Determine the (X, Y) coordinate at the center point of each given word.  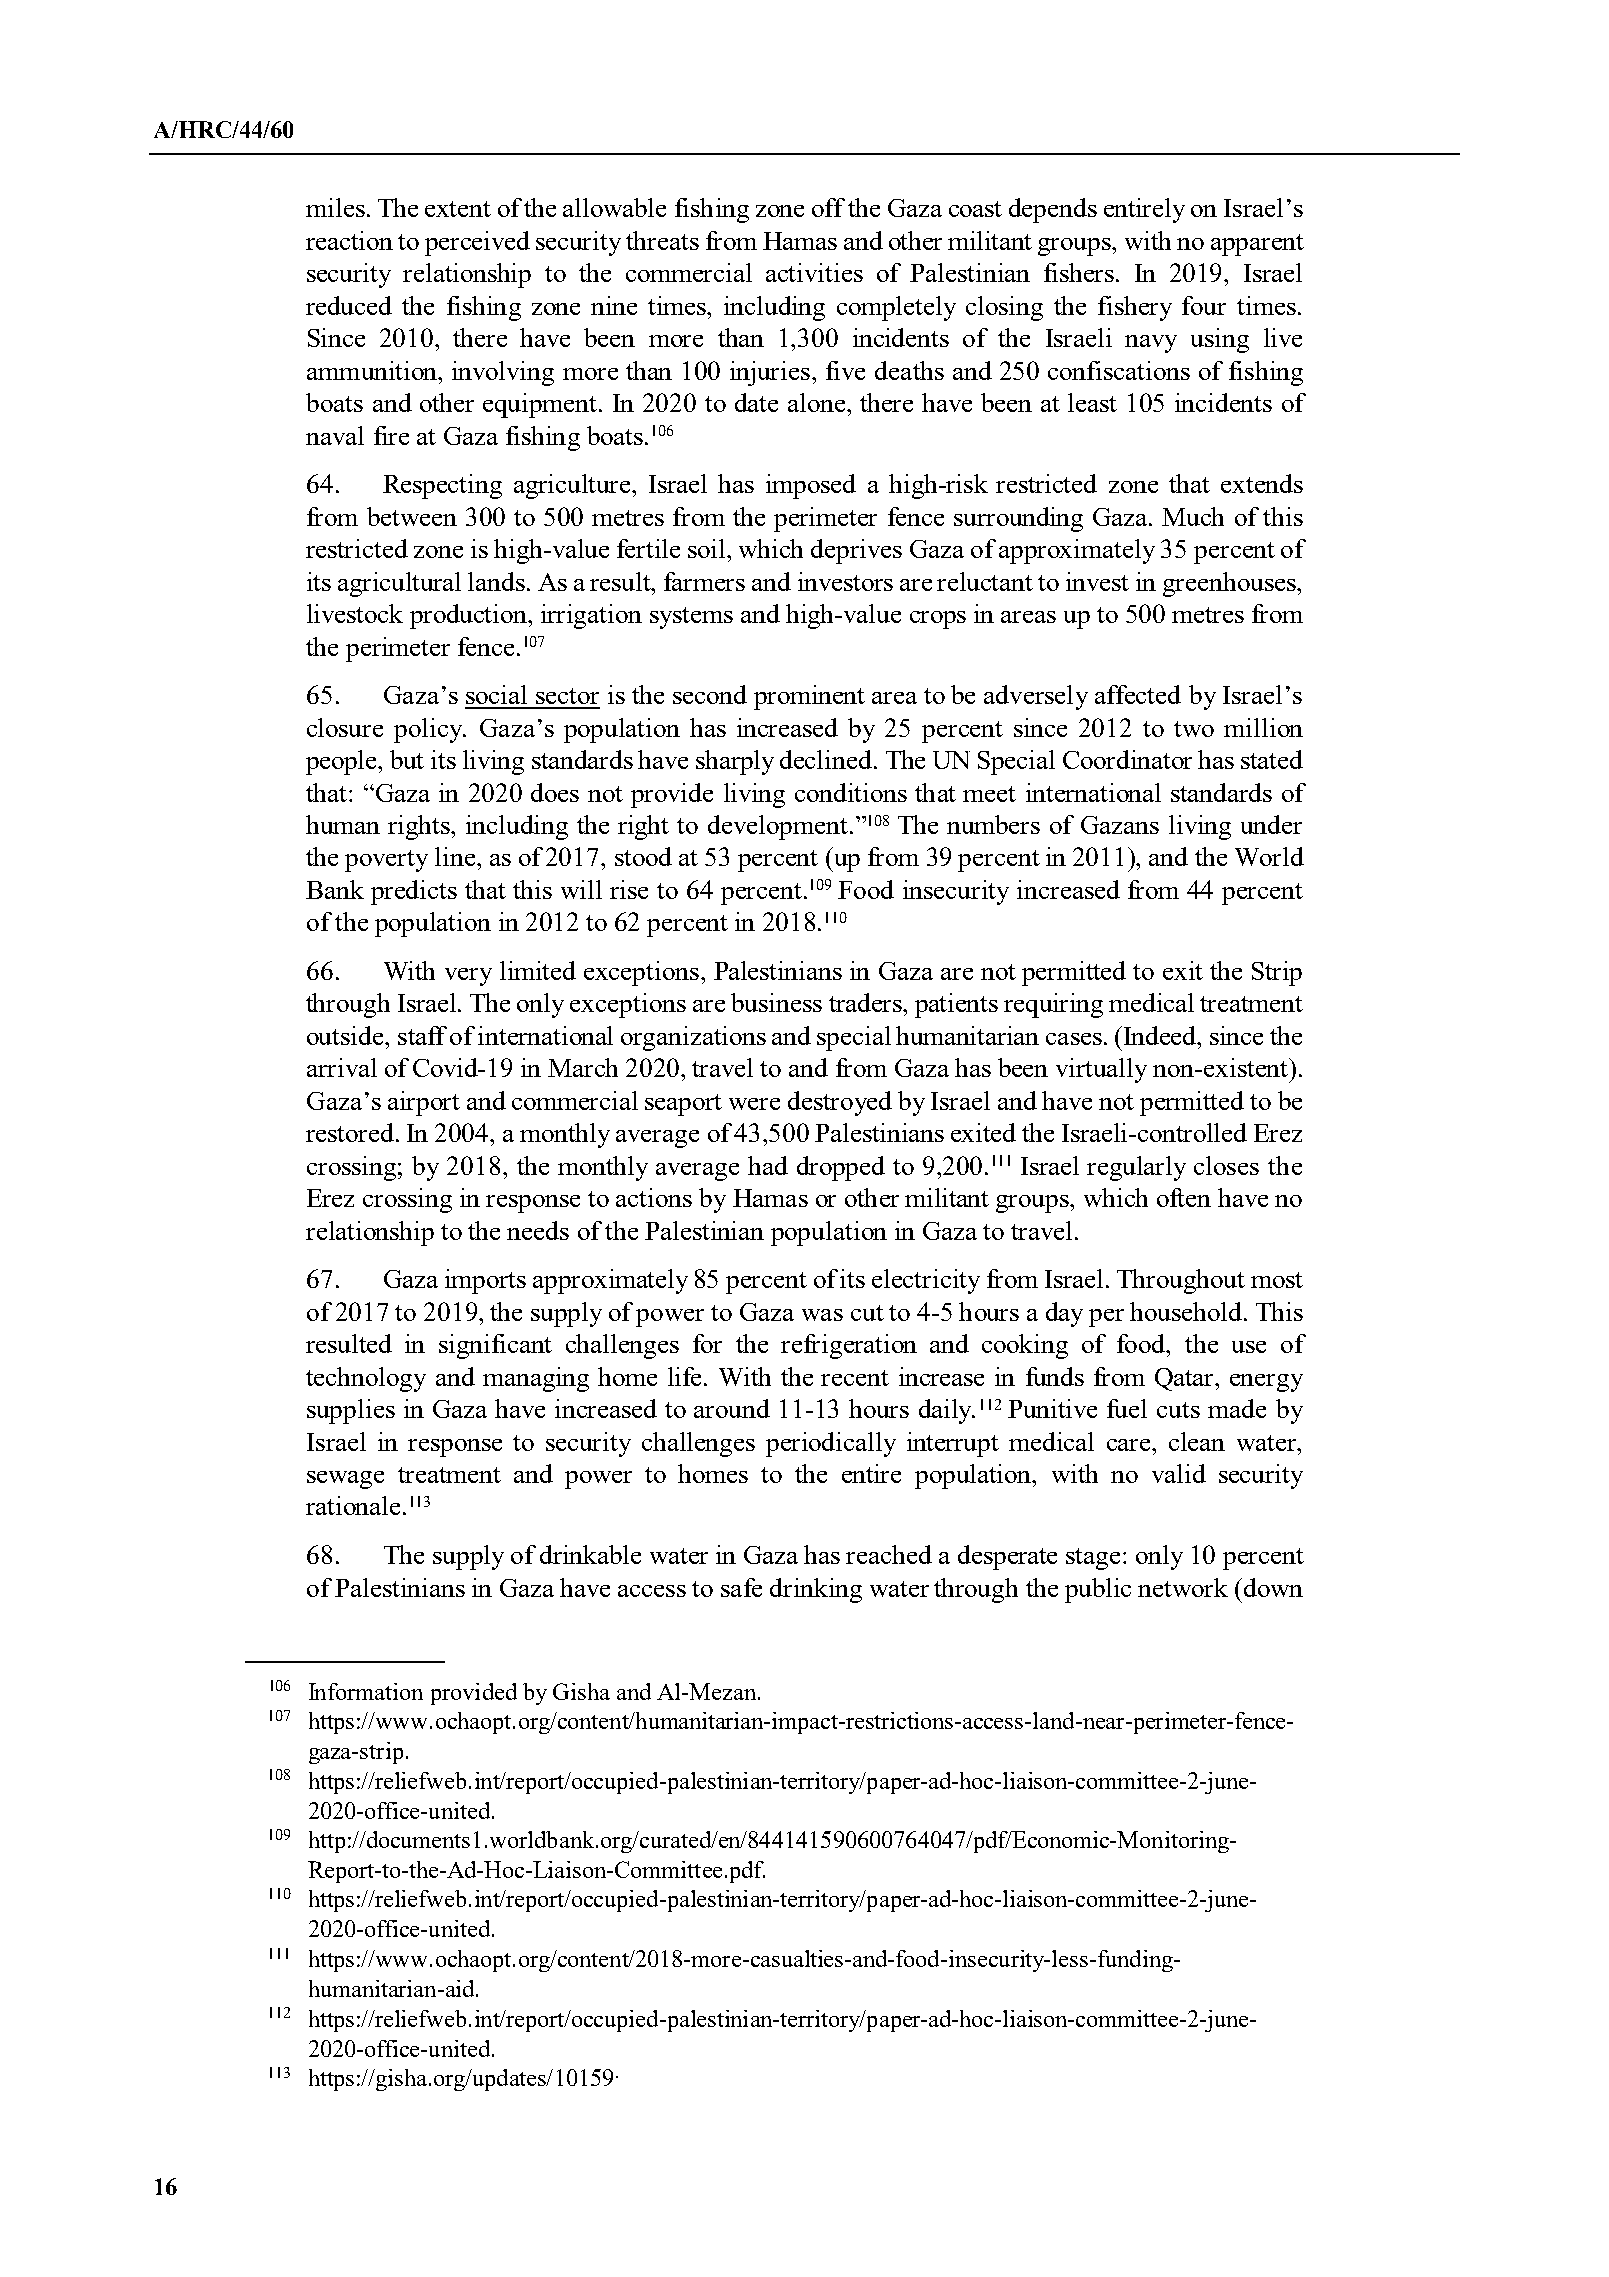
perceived (477, 243)
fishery (1135, 308)
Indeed (1161, 1035)
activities (814, 272)
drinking (816, 1590)
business (776, 1002)
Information (366, 1691)
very (468, 977)
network (1183, 1587)
